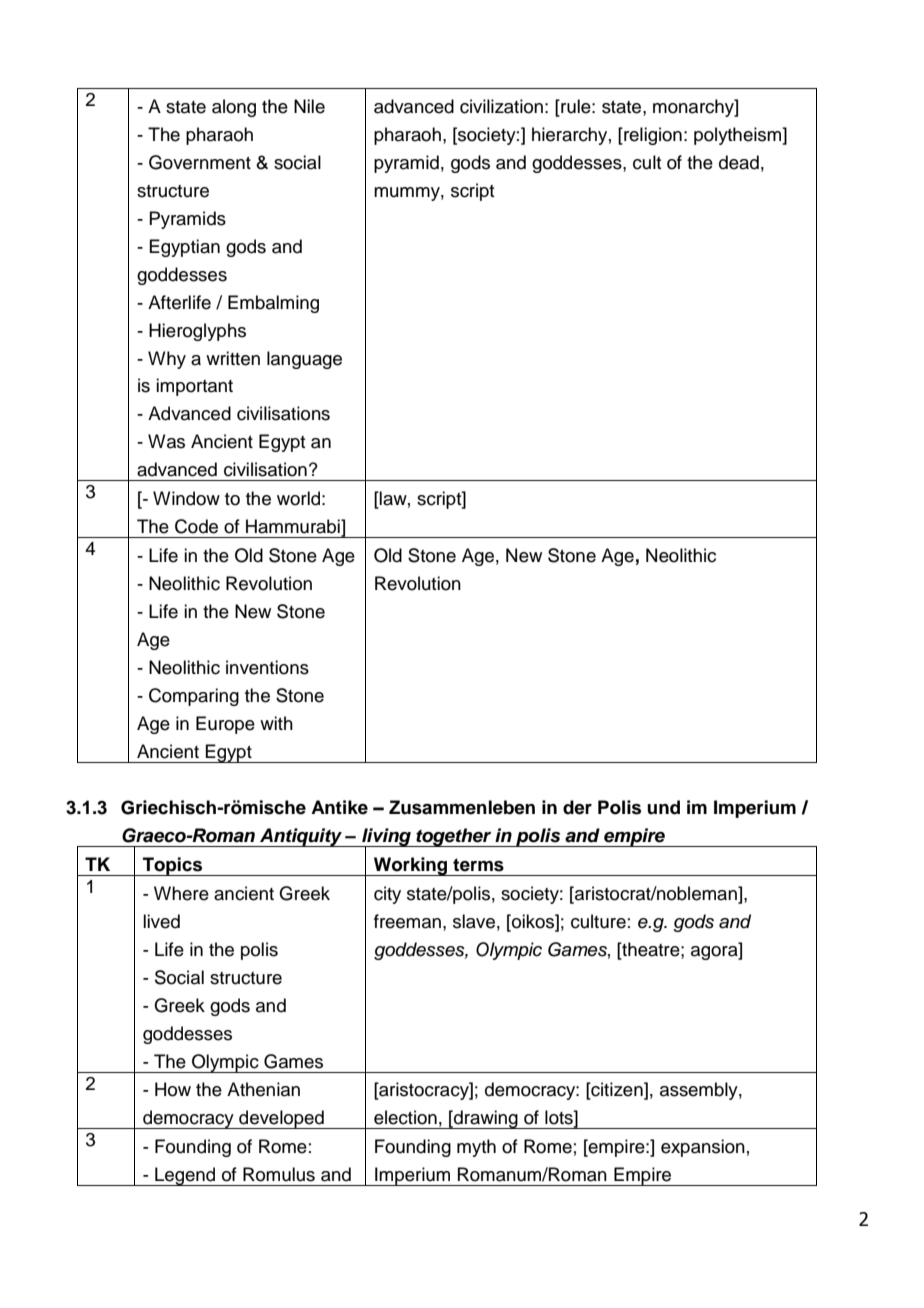  What do you see at coordinates (267, 667) in the screenshot?
I see `inventions` at bounding box center [267, 667].
